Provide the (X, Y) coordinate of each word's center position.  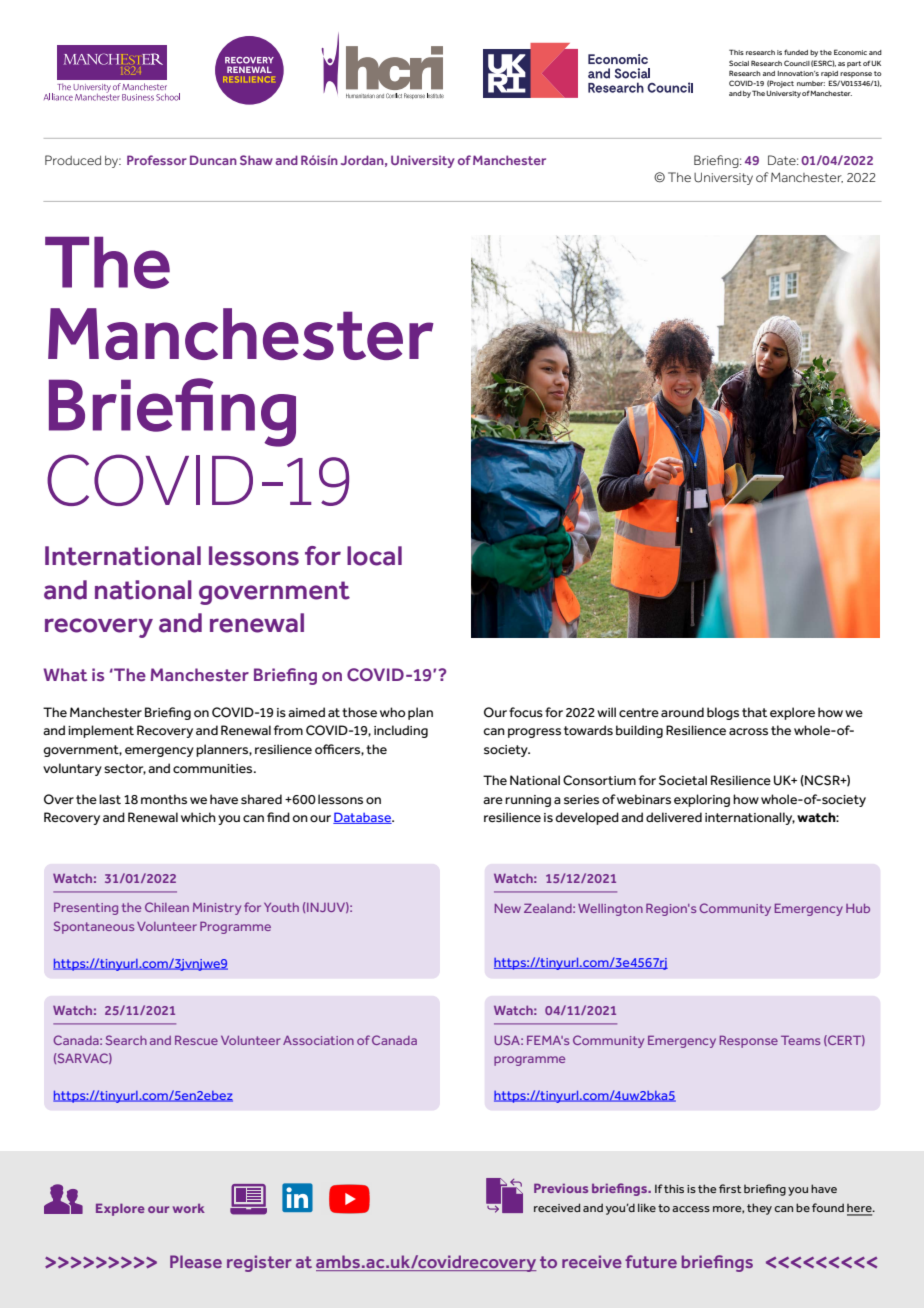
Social (739, 63)
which (198, 817)
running (528, 801)
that (754, 712)
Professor (157, 160)
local (374, 556)
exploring (702, 800)
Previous (561, 1188)
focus (526, 712)
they (759, 1209)
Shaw (256, 160)
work (189, 1208)
